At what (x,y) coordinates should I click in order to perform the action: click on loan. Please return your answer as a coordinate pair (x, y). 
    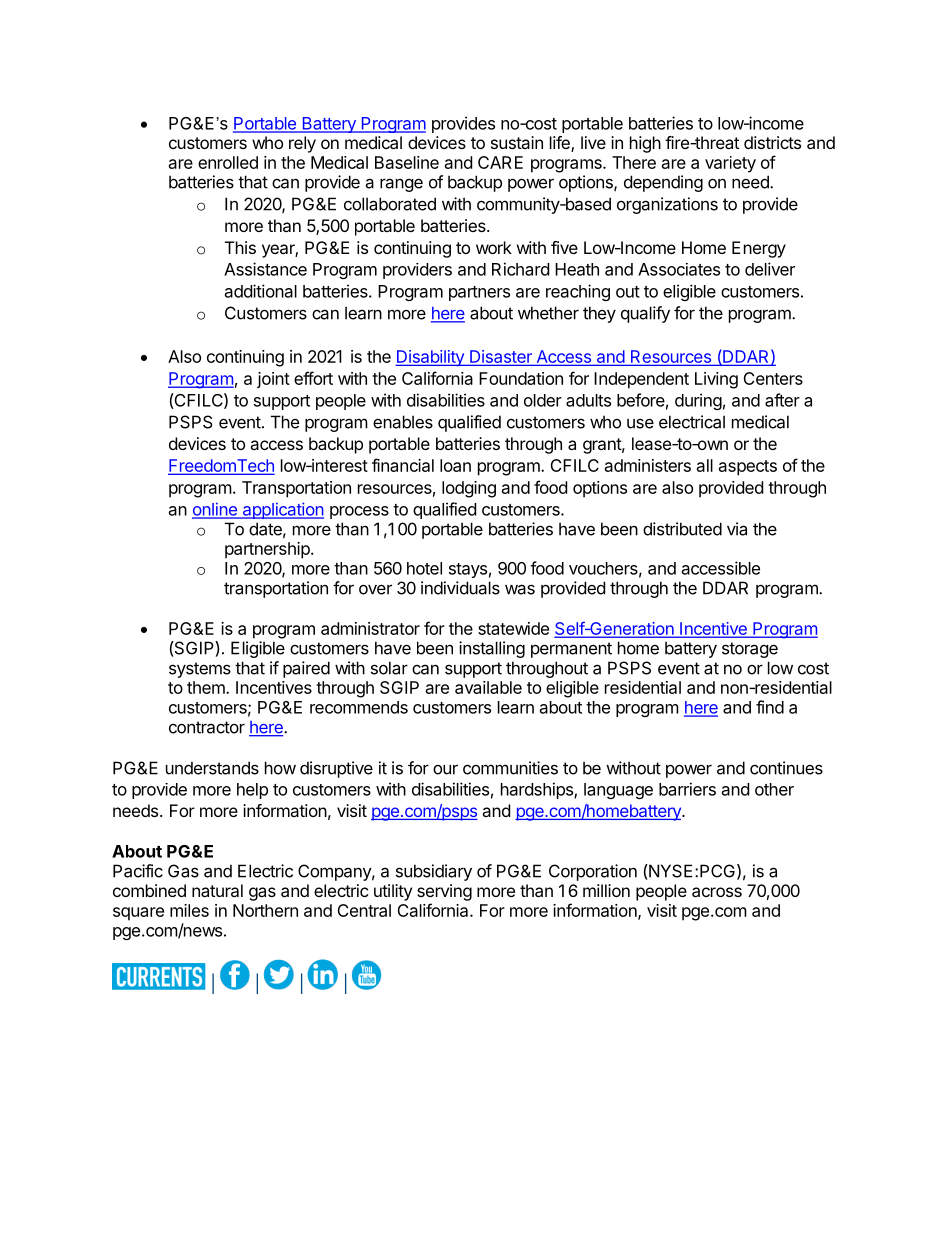
    Looking at the image, I should click on (455, 465).
